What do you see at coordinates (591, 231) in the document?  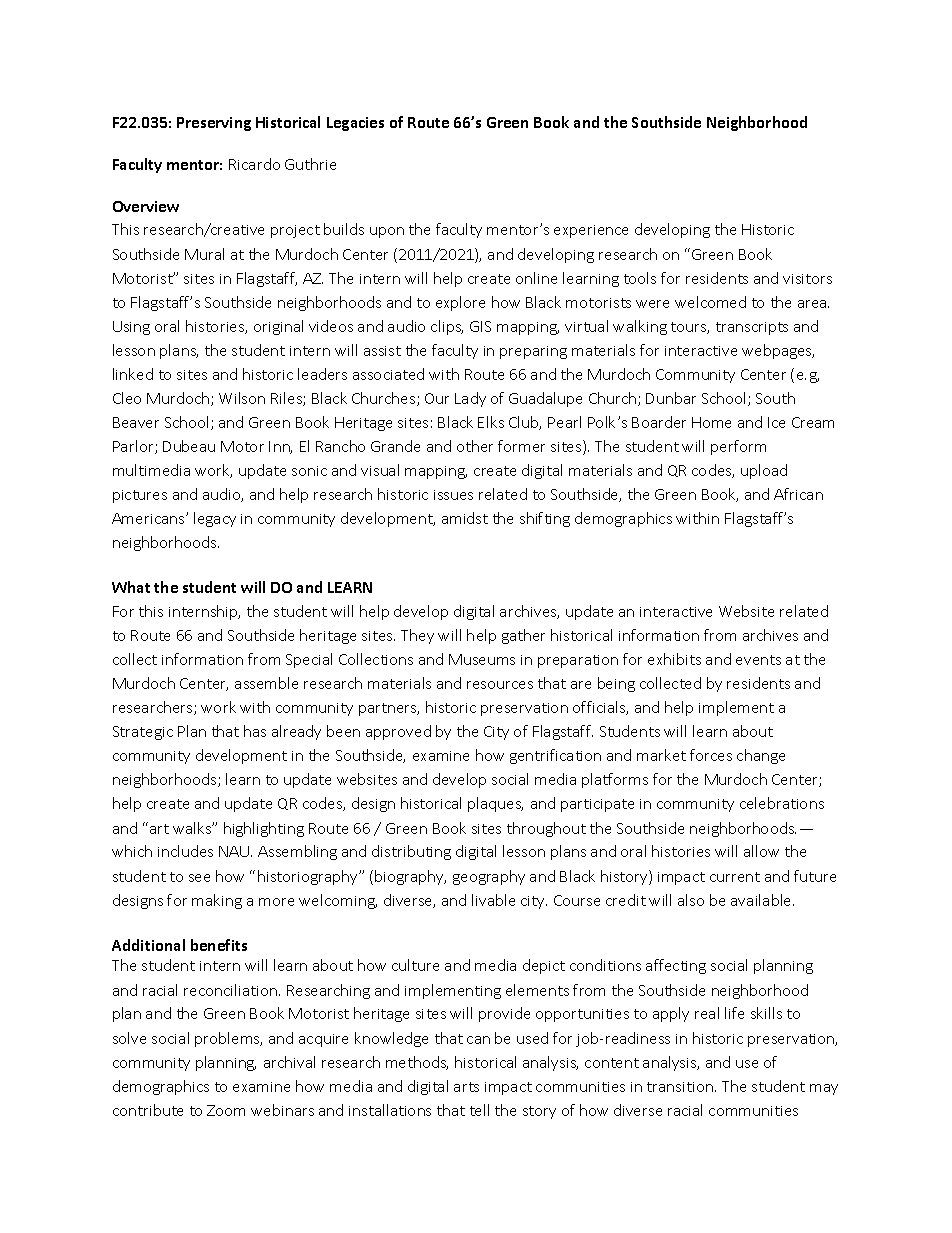 I see `experience` at bounding box center [591, 231].
